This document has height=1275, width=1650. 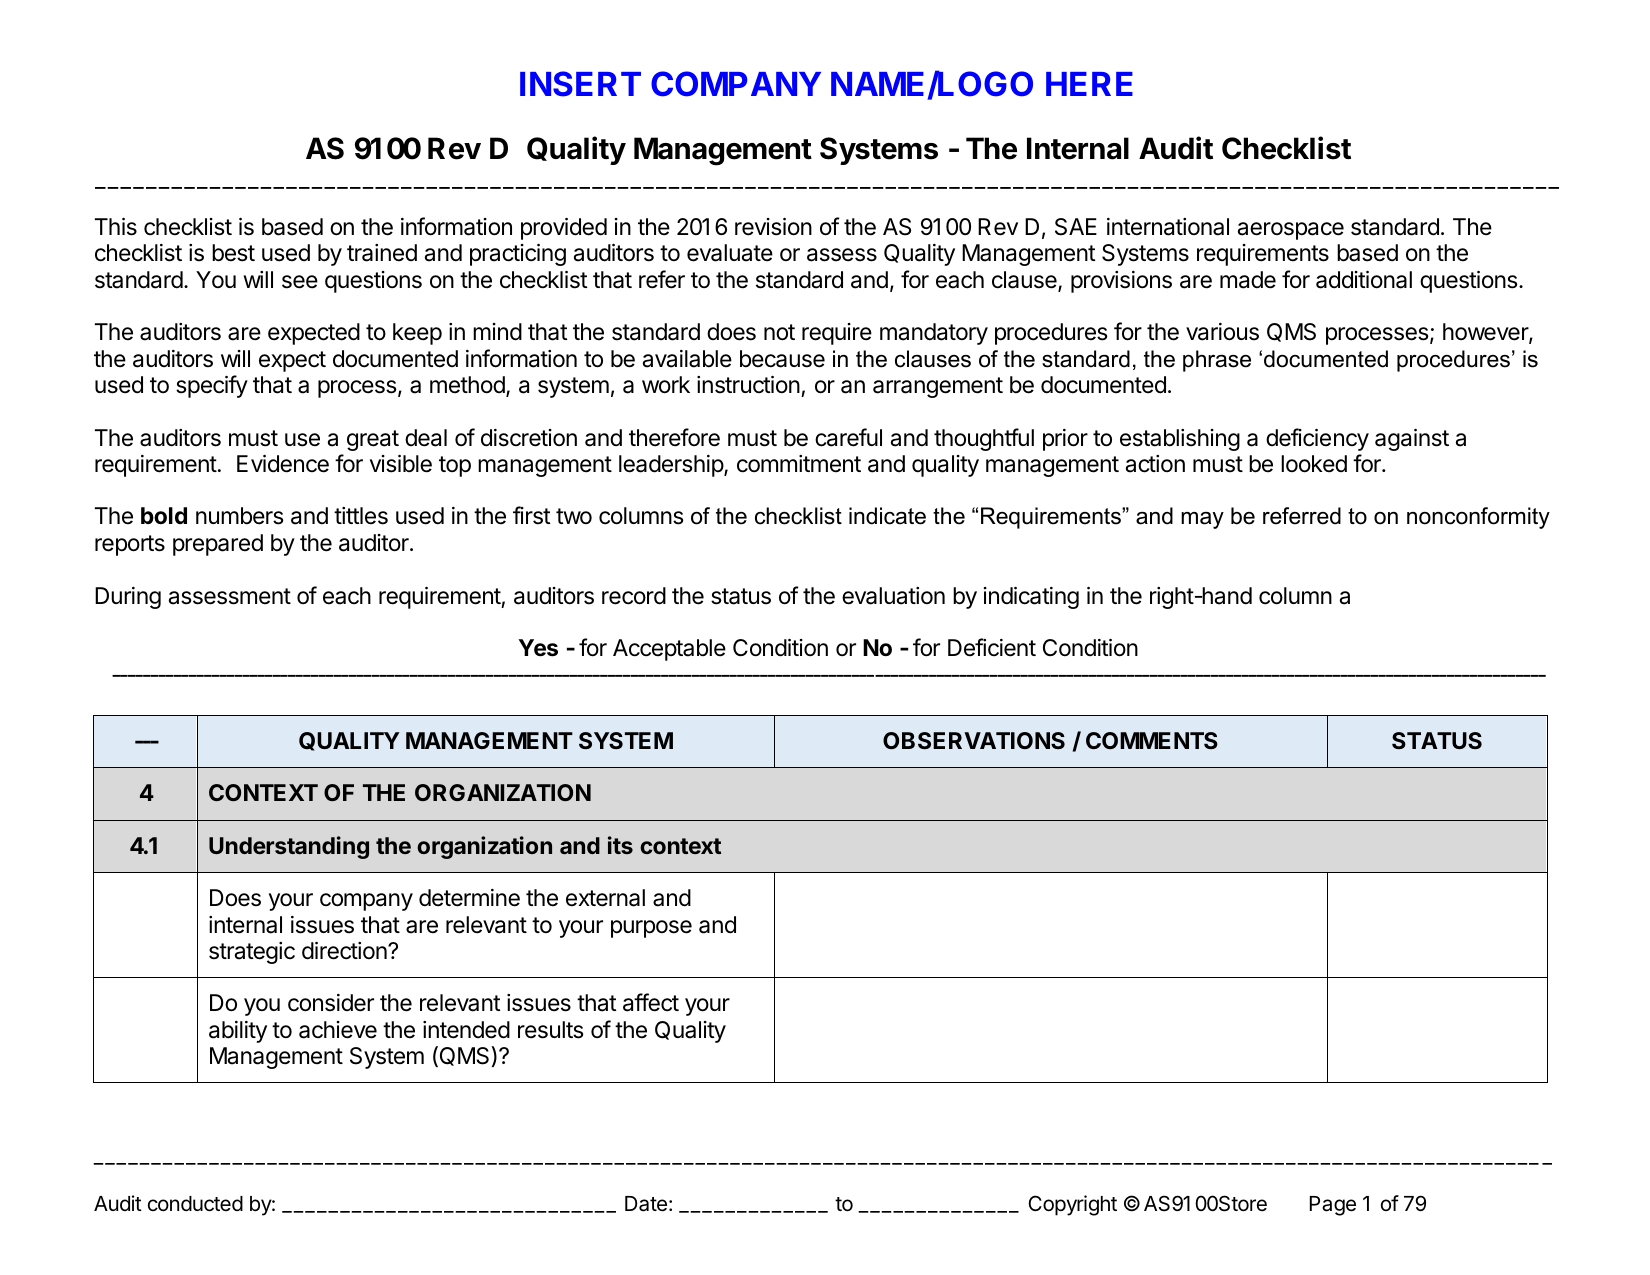 What do you see at coordinates (1291, 231) in the document?
I see `aerospace` at bounding box center [1291, 231].
